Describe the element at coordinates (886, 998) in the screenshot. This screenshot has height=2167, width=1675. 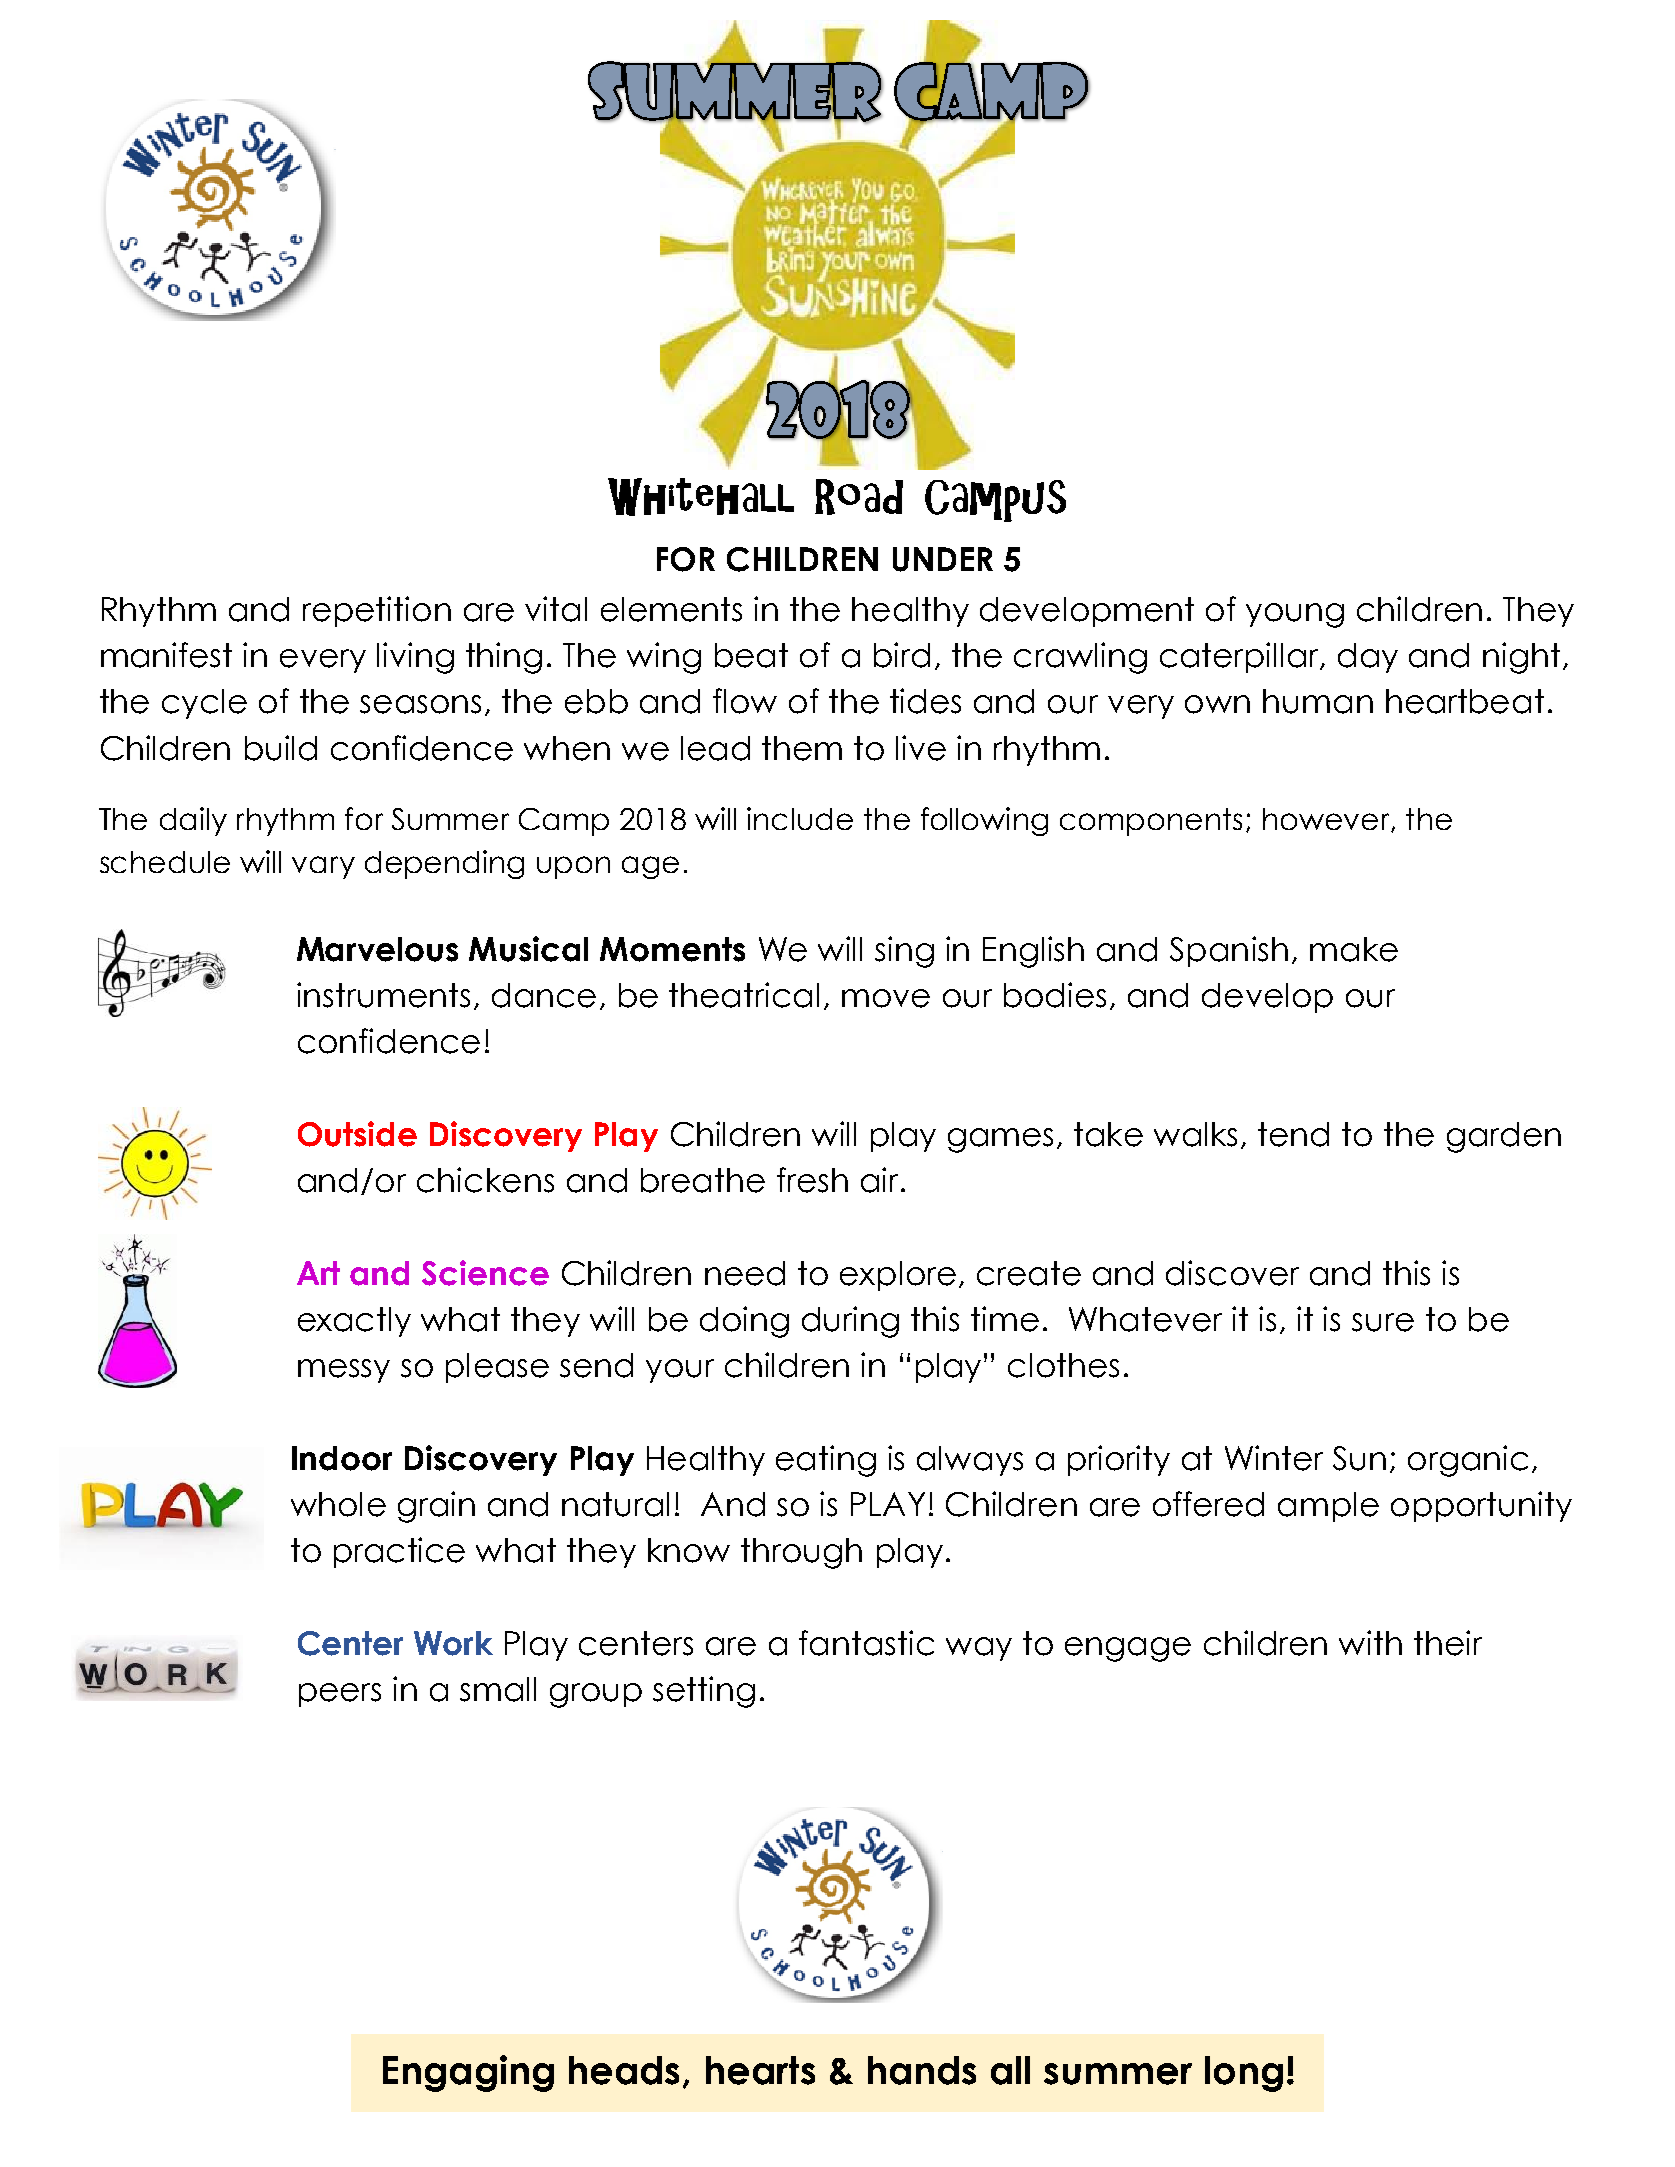
I see `move` at that location.
